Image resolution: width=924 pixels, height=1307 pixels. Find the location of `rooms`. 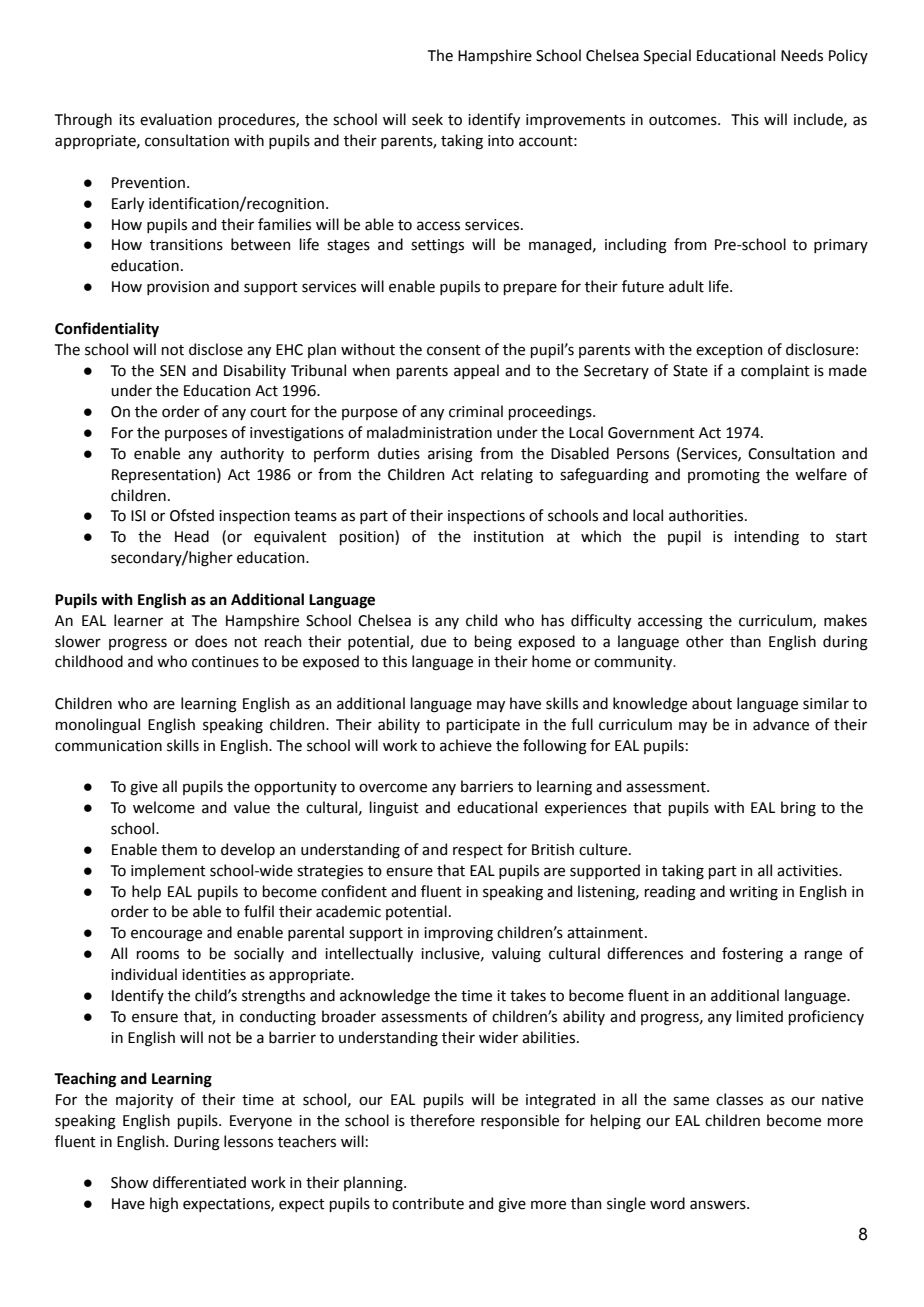

rooms is located at coordinates (158, 955).
